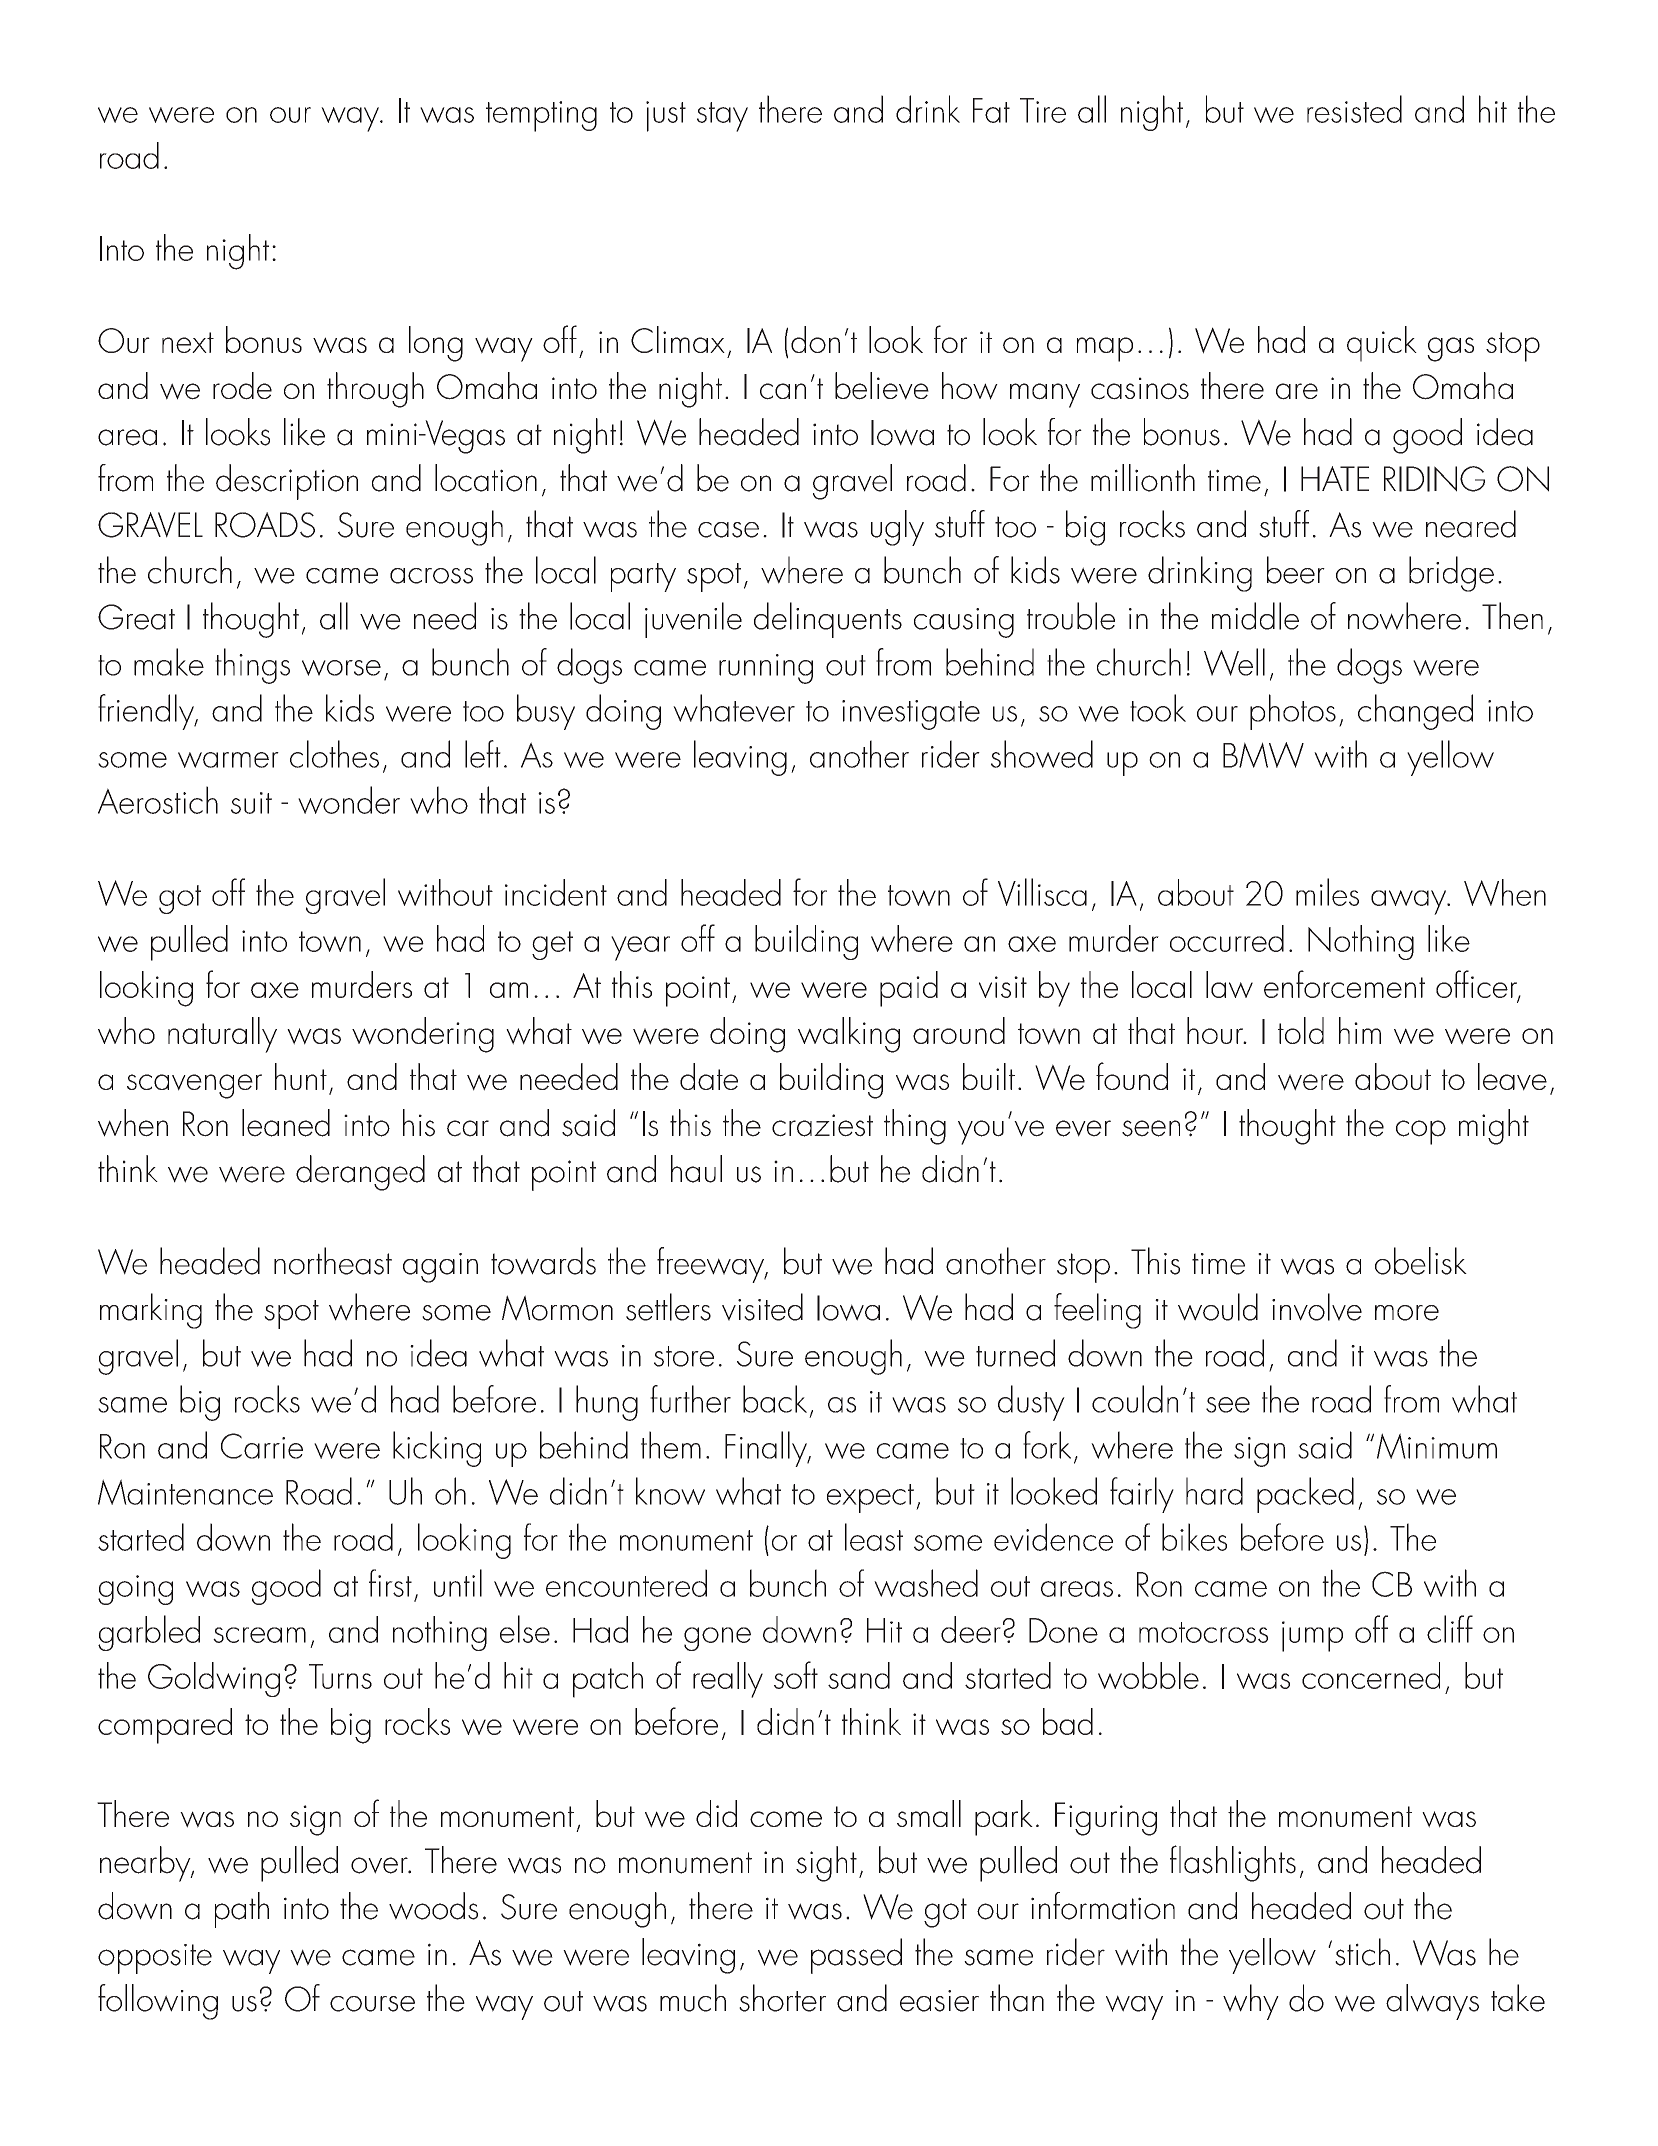 The width and height of the screenshot is (1658, 2146). I want to click on tempting, so click(541, 116).
